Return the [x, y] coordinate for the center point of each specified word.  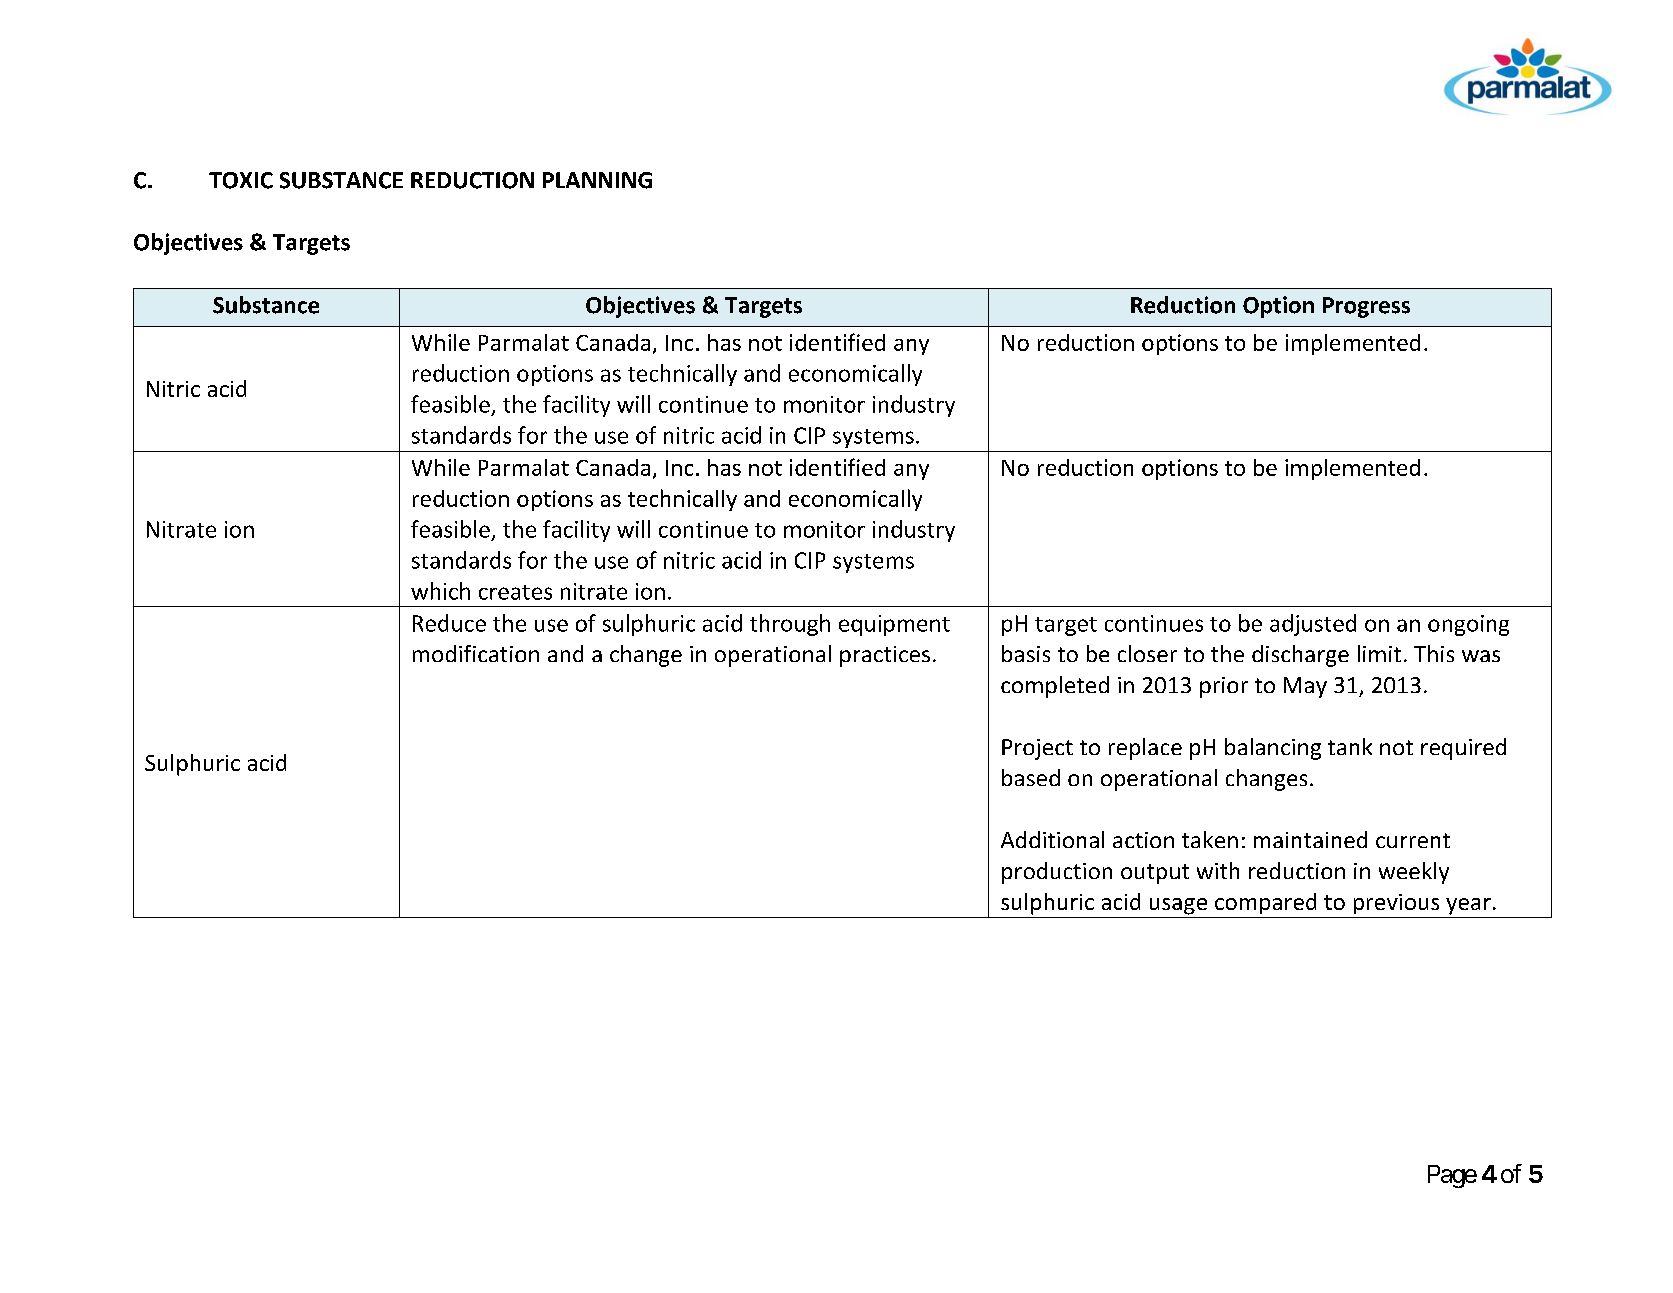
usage [1178, 906]
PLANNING [597, 180]
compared [1265, 903]
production [1057, 873]
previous [1396, 904]
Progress [1366, 307]
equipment [894, 625]
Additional [1052, 839]
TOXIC [241, 180]
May [1305, 687]
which [440, 591]
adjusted [1313, 625]
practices [885, 656]
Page [1452, 1176]
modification [476, 653]
